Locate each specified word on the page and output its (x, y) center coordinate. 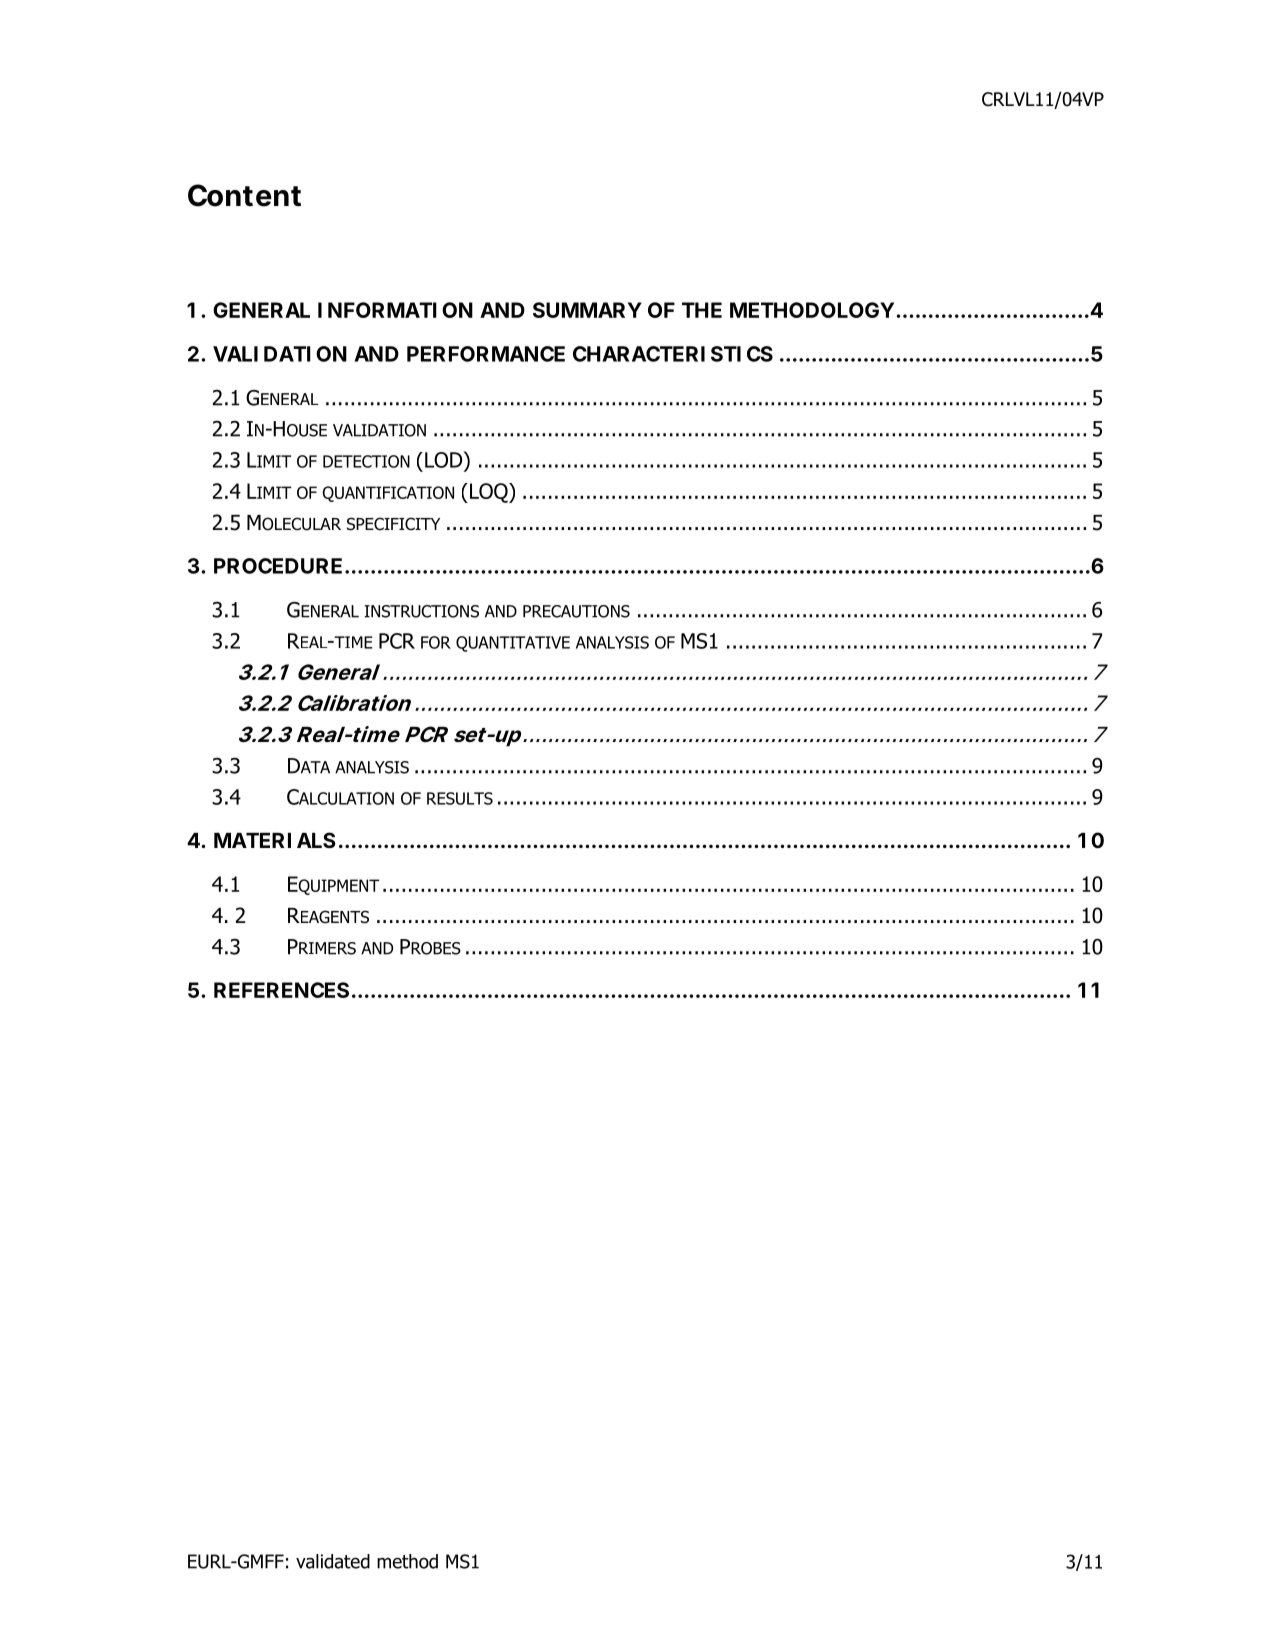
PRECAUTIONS (576, 611)
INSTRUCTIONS (421, 611)
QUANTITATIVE (513, 644)
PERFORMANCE (486, 354)
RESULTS (460, 798)
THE (702, 310)
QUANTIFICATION (388, 494)
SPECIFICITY (393, 524)
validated (333, 1561)
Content (244, 195)
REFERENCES (281, 990)
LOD (445, 459)
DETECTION (366, 461)
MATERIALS (275, 840)
